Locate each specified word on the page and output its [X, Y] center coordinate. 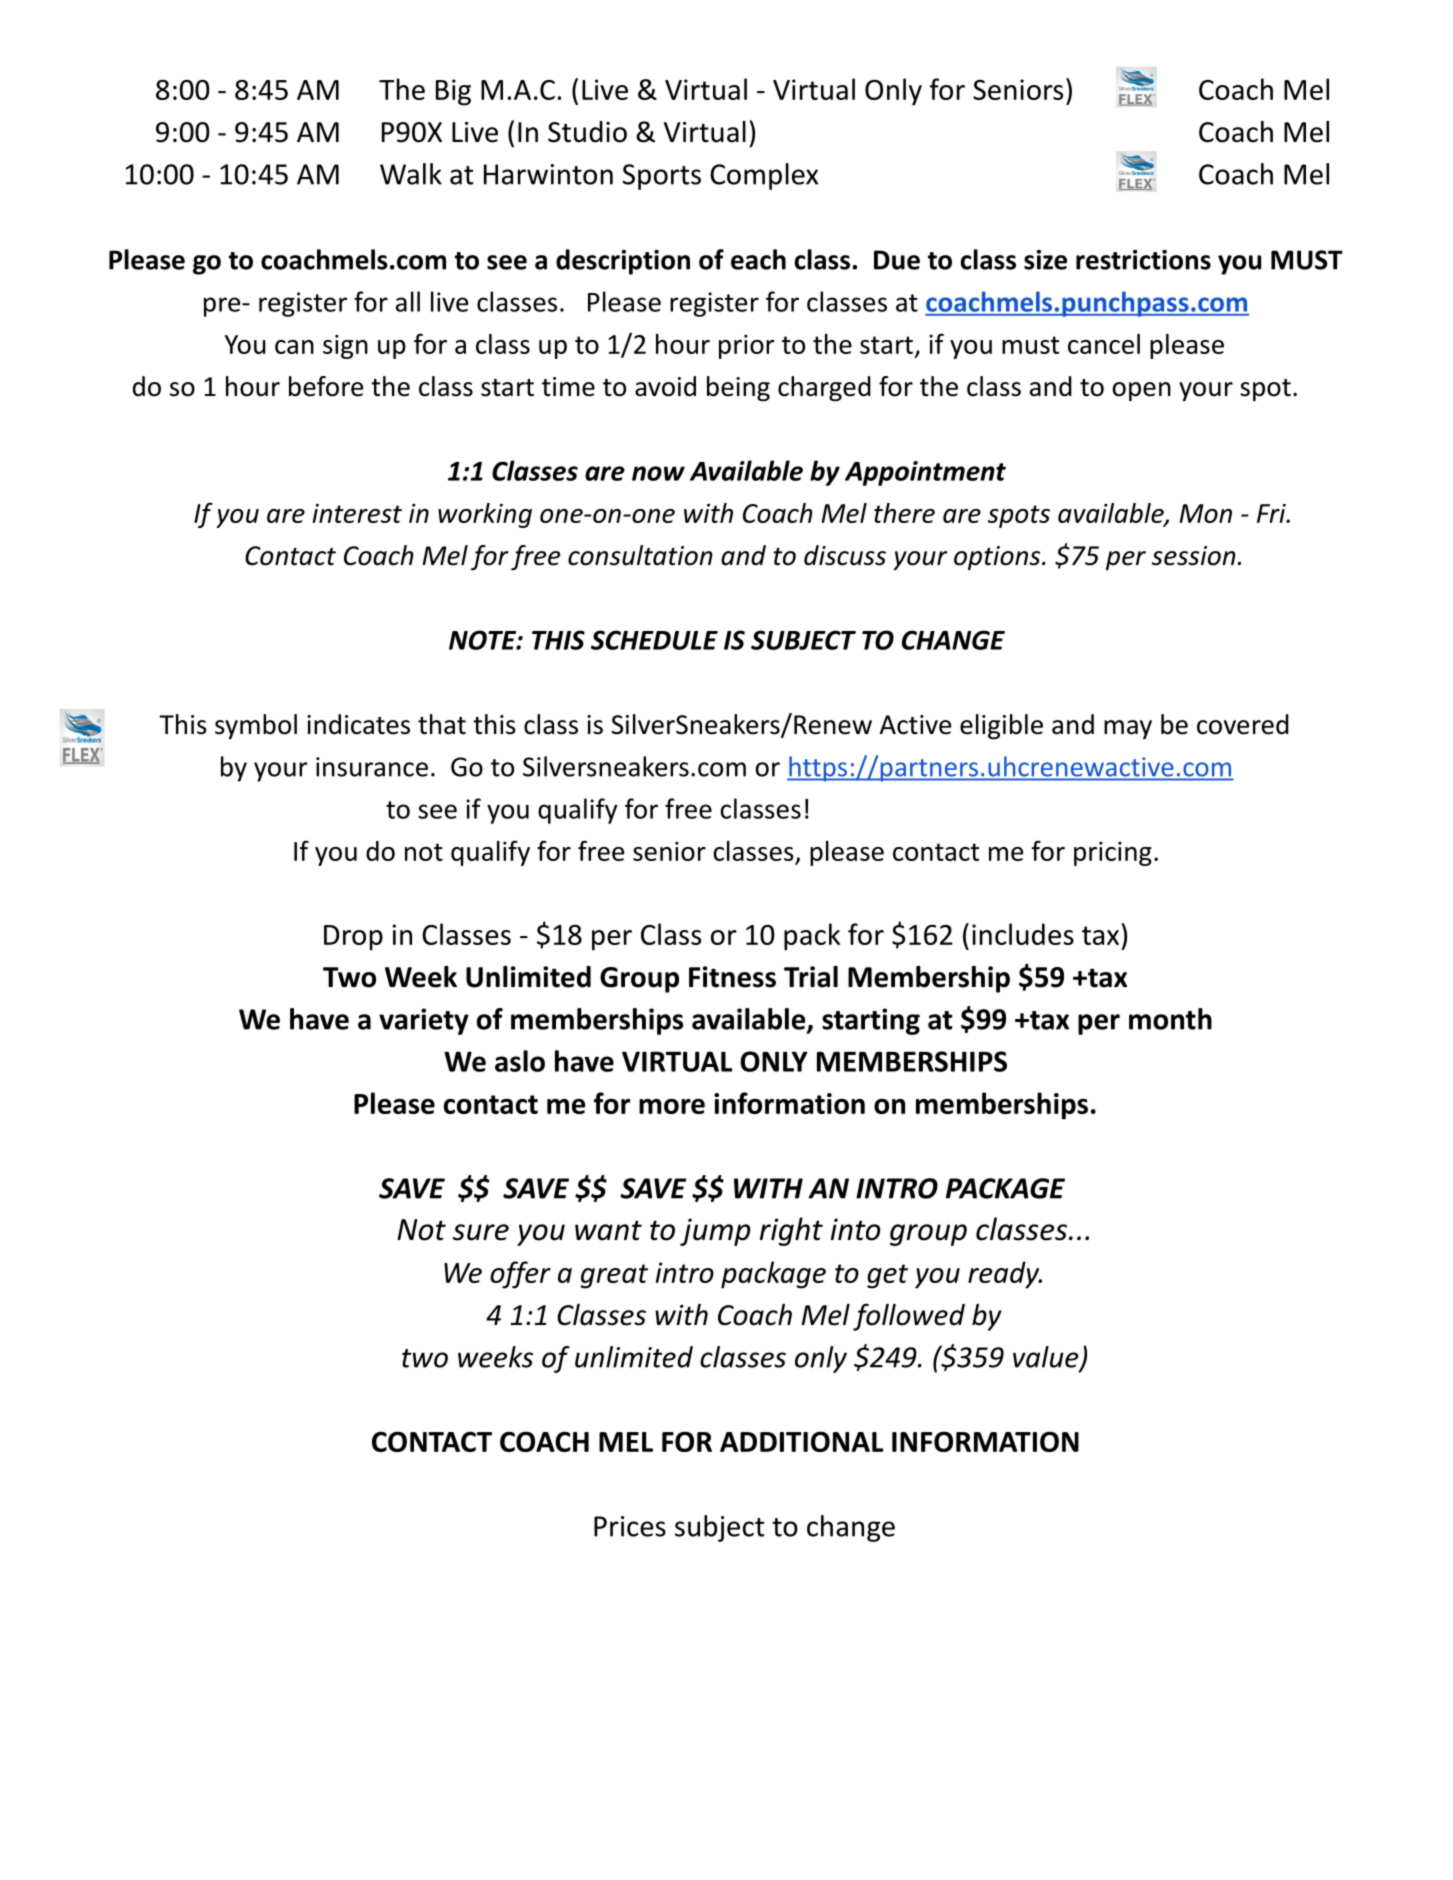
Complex [764, 176]
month [1170, 1019]
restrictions [1143, 260]
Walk [411, 174]
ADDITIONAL [801, 1441]
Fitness [732, 977]
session [1194, 556]
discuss [845, 555]
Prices [630, 1526]
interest [357, 513]
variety [424, 1021]
